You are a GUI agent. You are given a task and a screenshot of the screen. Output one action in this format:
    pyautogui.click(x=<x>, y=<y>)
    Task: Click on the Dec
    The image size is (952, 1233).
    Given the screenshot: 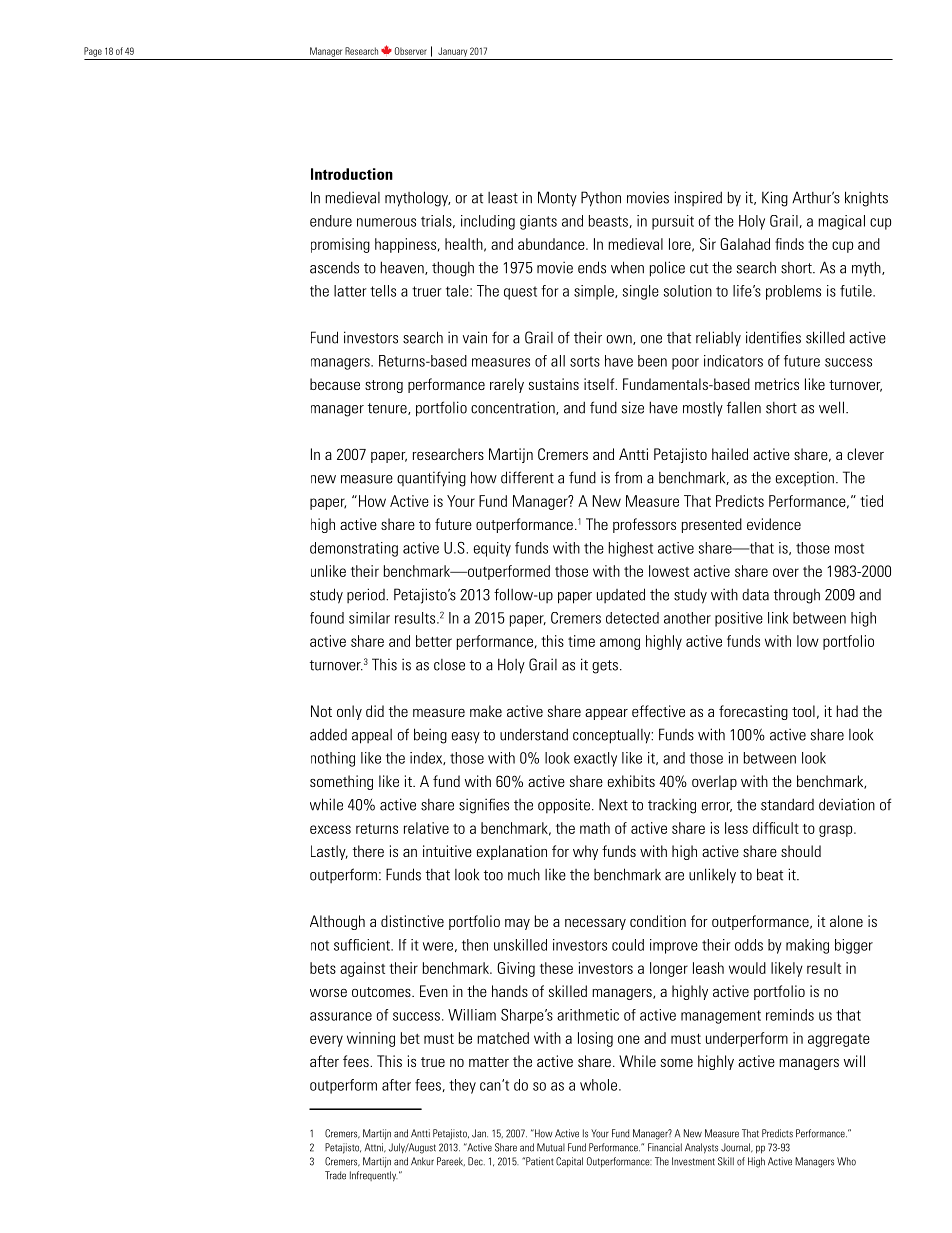 What is the action you would take?
    pyautogui.click(x=476, y=1161)
